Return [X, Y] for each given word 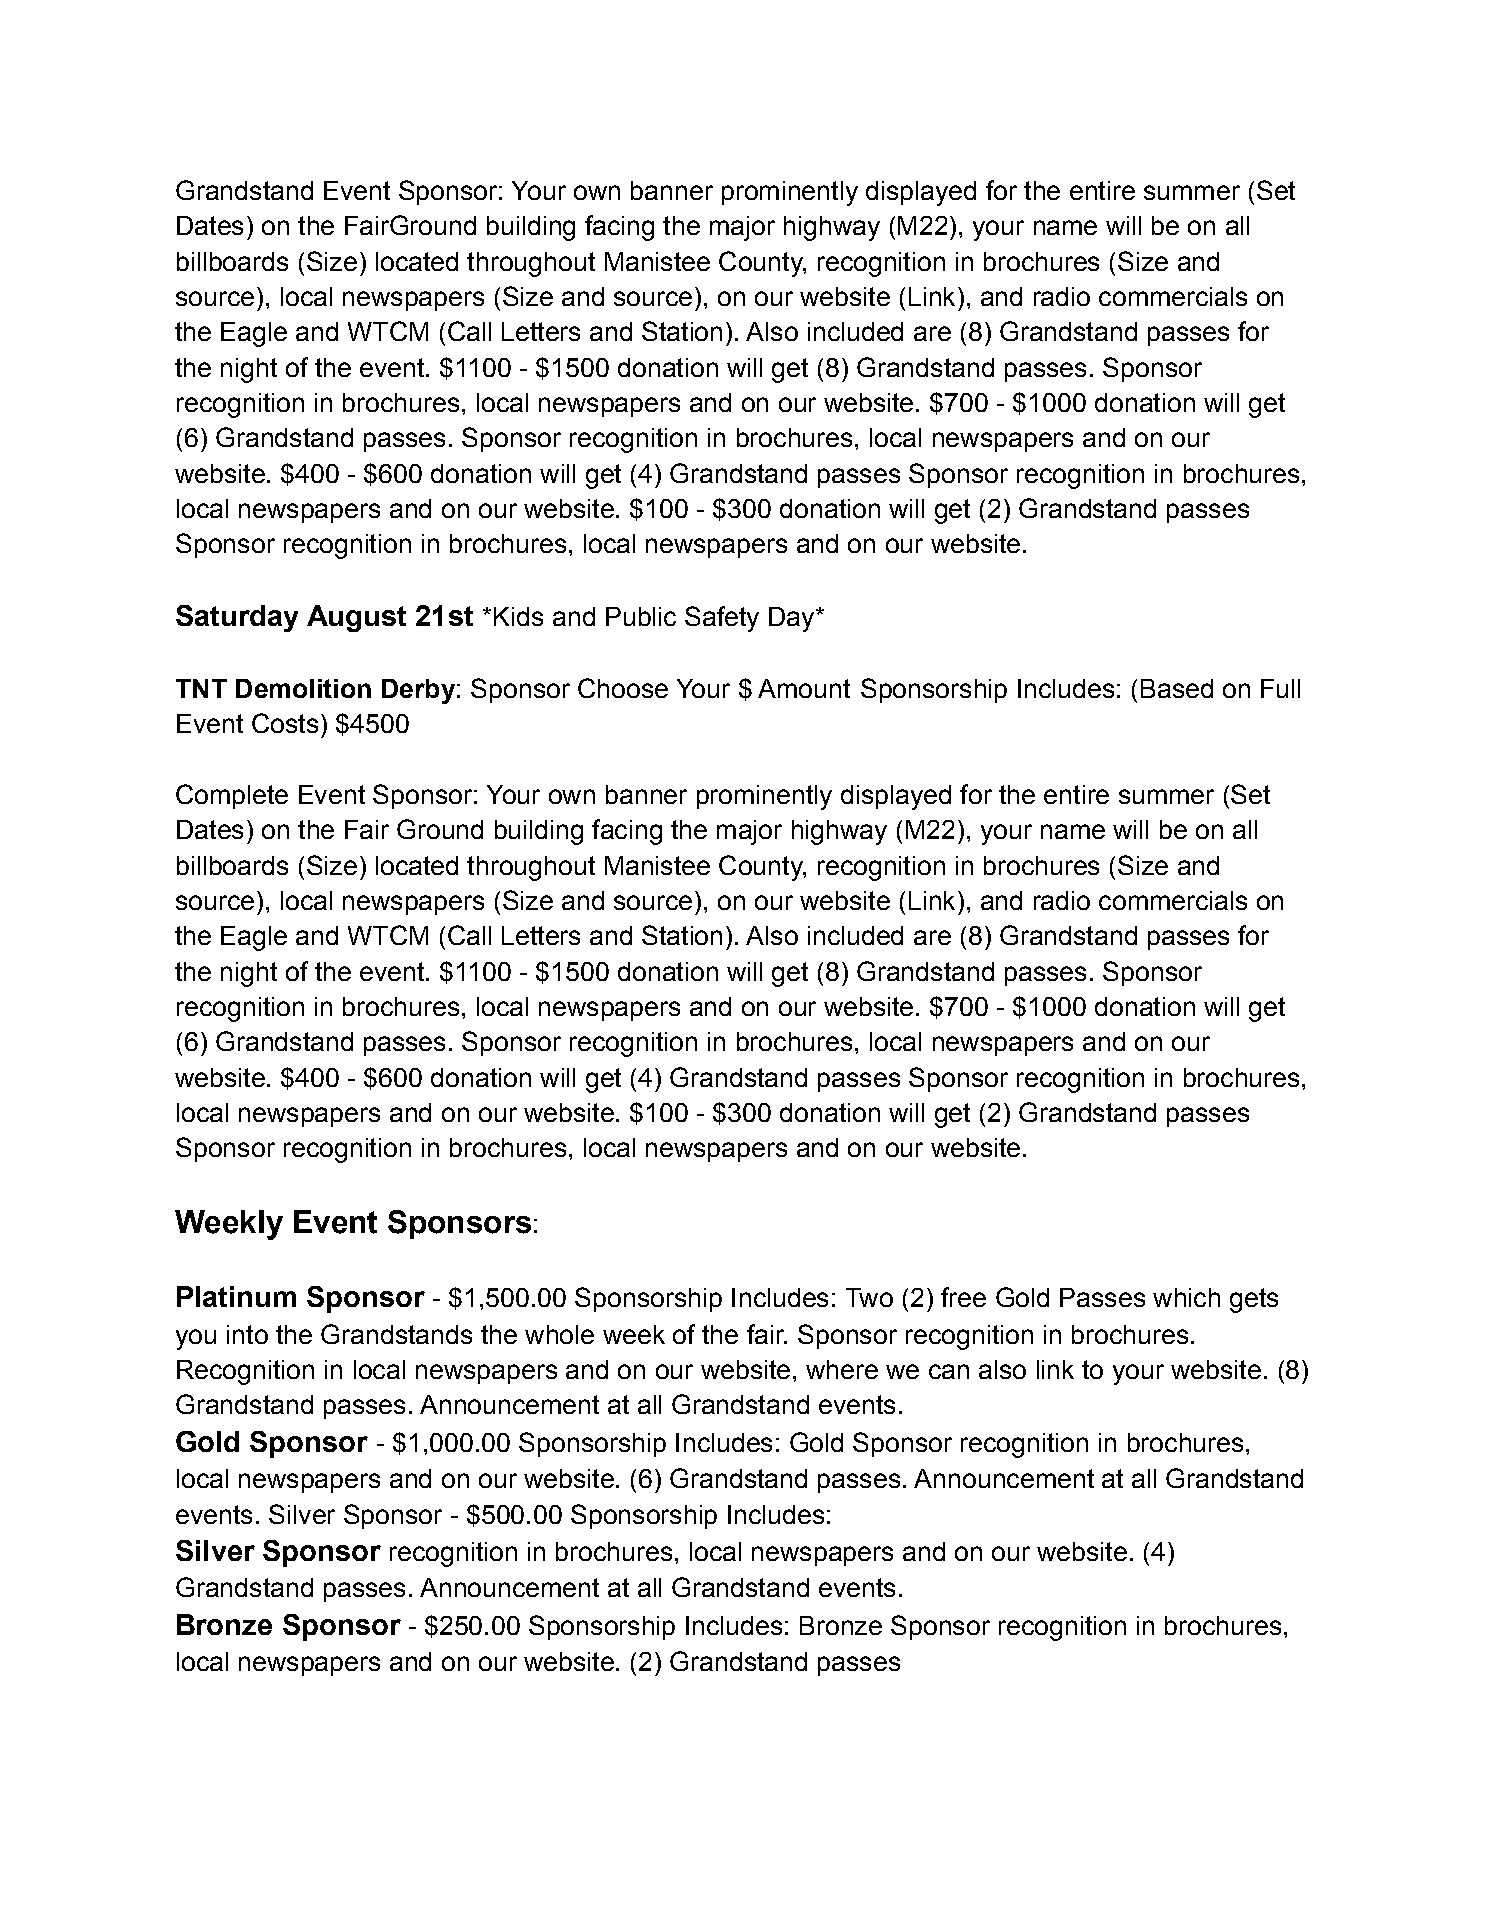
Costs [285, 723]
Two [869, 1297]
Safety [722, 619]
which [1186, 1297]
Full [1280, 688]
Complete [232, 796]
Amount [804, 688]
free [963, 1297]
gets [1254, 1300]
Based [1177, 688]
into [247, 1334]
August [356, 618]
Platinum [236, 1296]
